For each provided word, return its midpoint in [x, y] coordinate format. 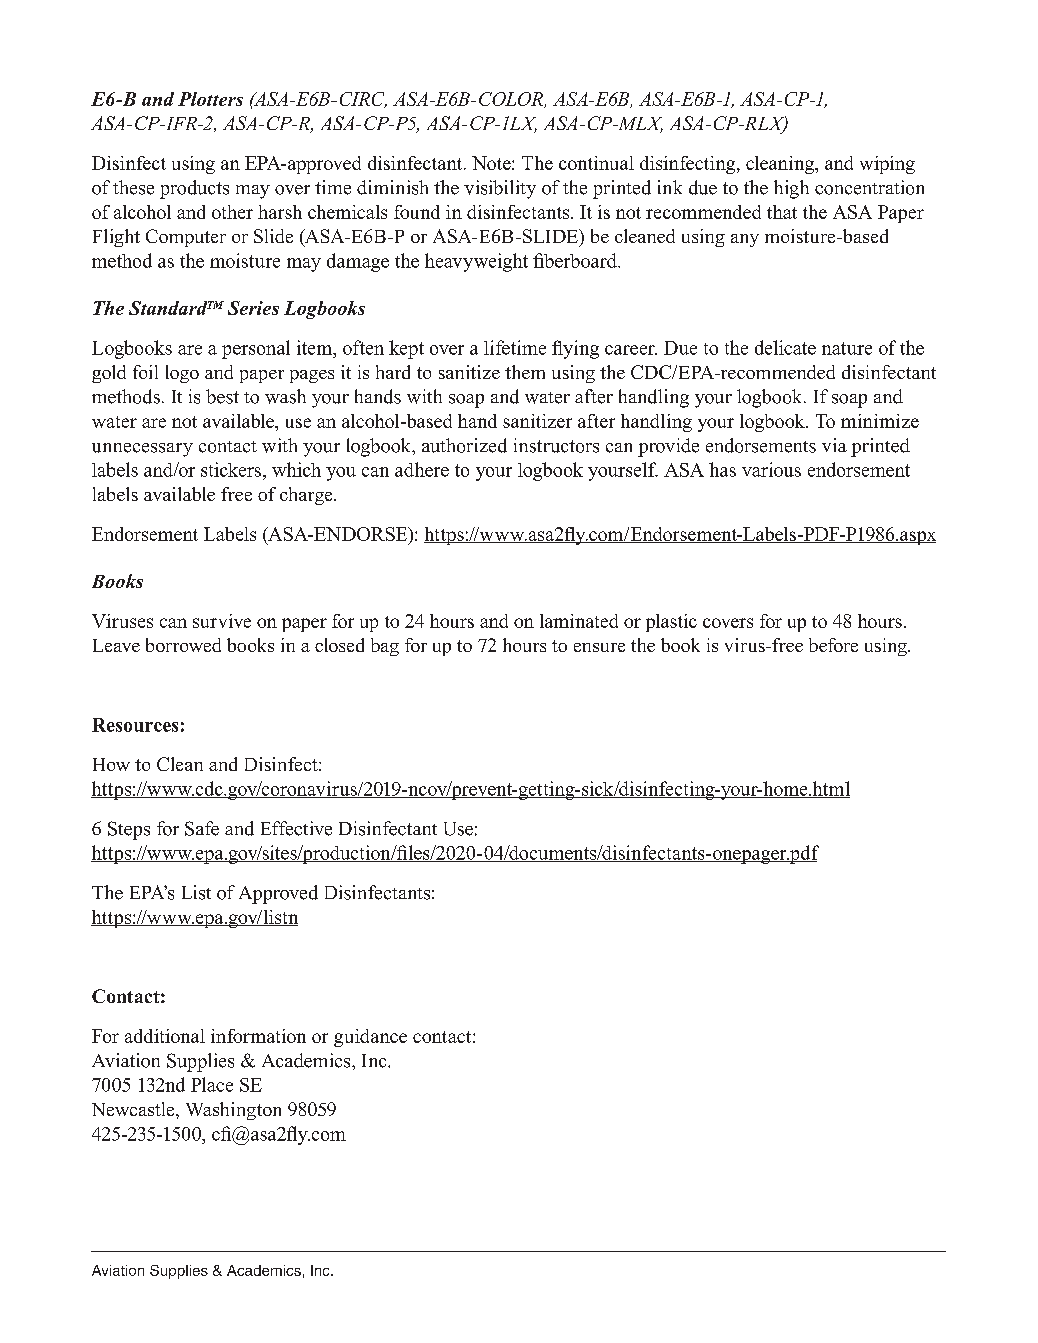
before [833, 645]
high [791, 189]
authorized [464, 445]
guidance [370, 1038]
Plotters [210, 99]
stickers [231, 469]
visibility [500, 189]
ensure [599, 647]
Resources [135, 725]
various [771, 469]
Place [212, 1084]
